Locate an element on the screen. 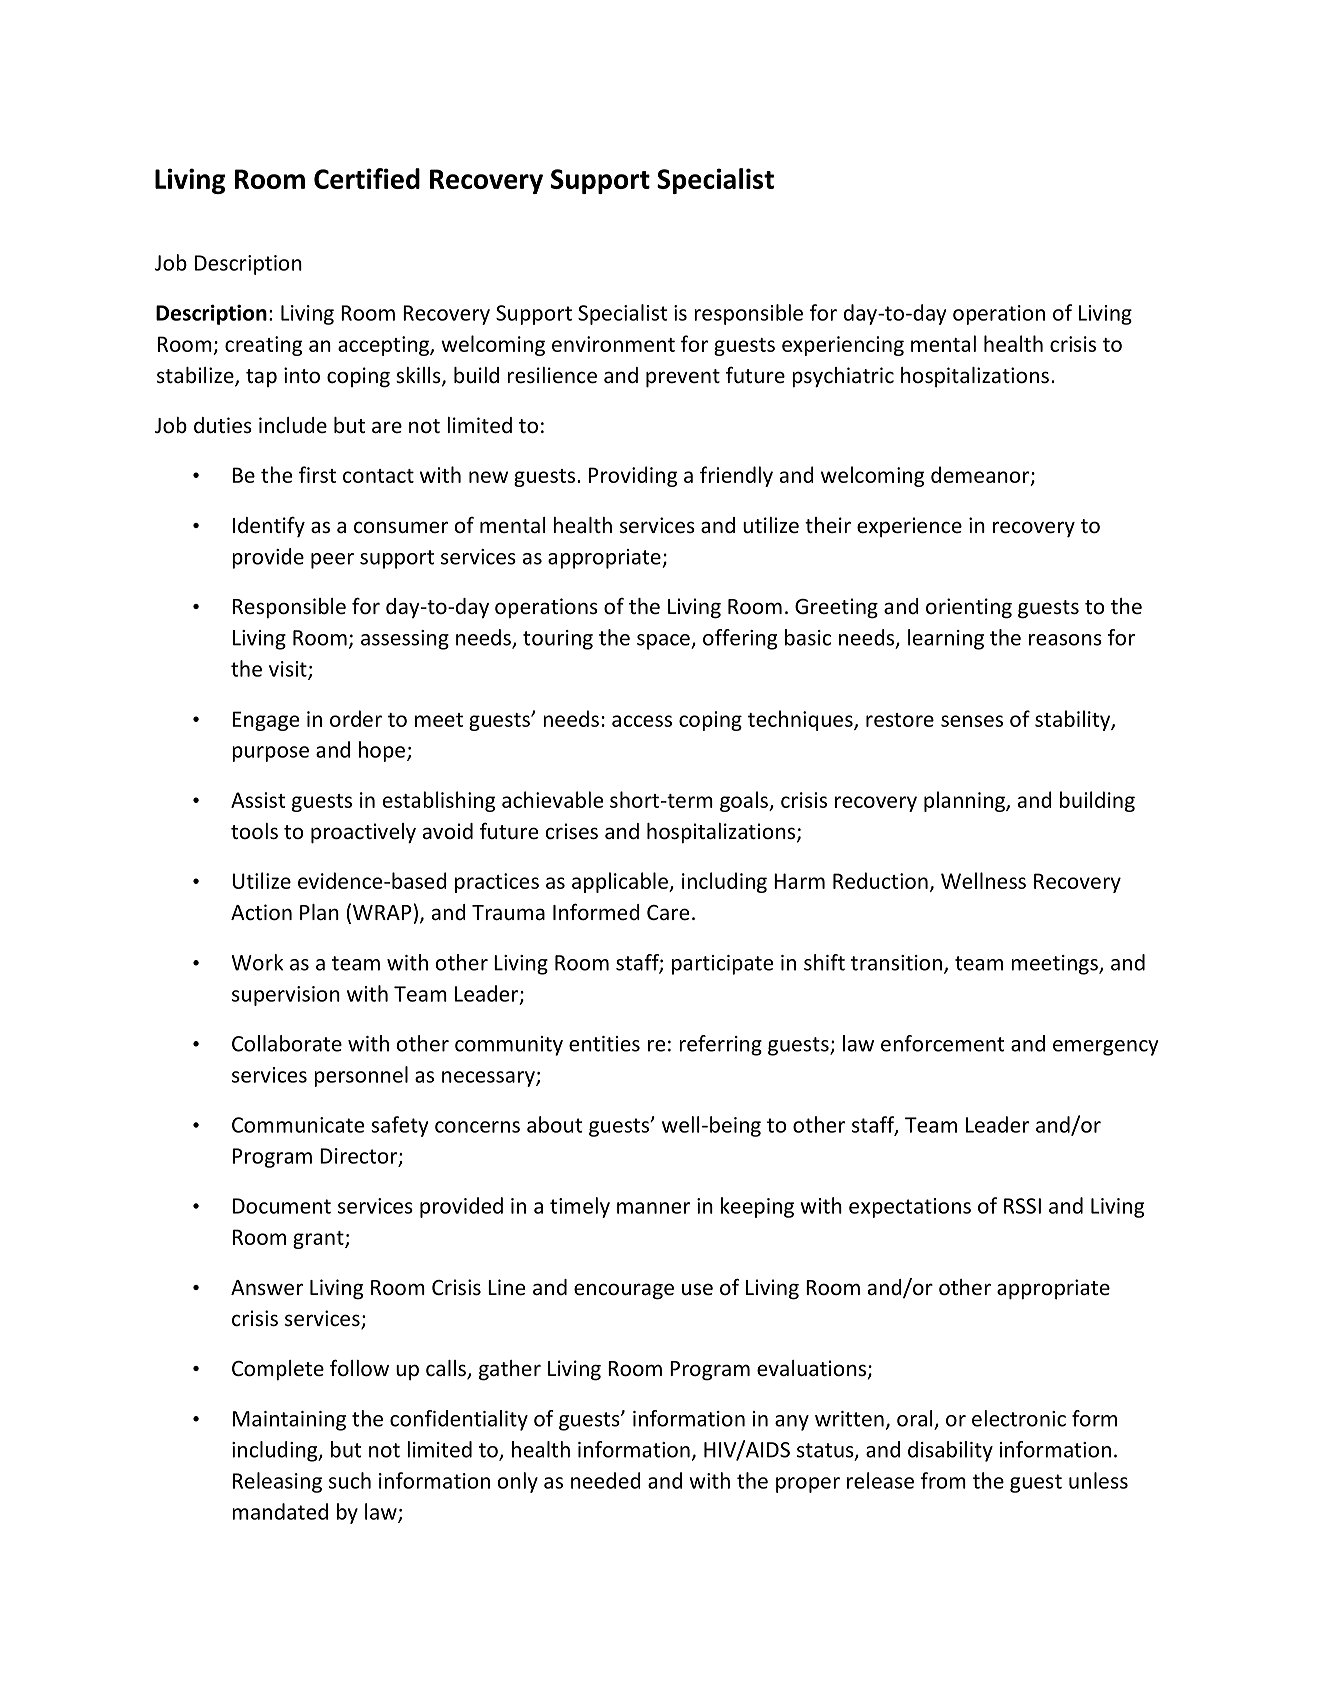 The image size is (1317, 1704). demeanor is located at coordinates (981, 476).
